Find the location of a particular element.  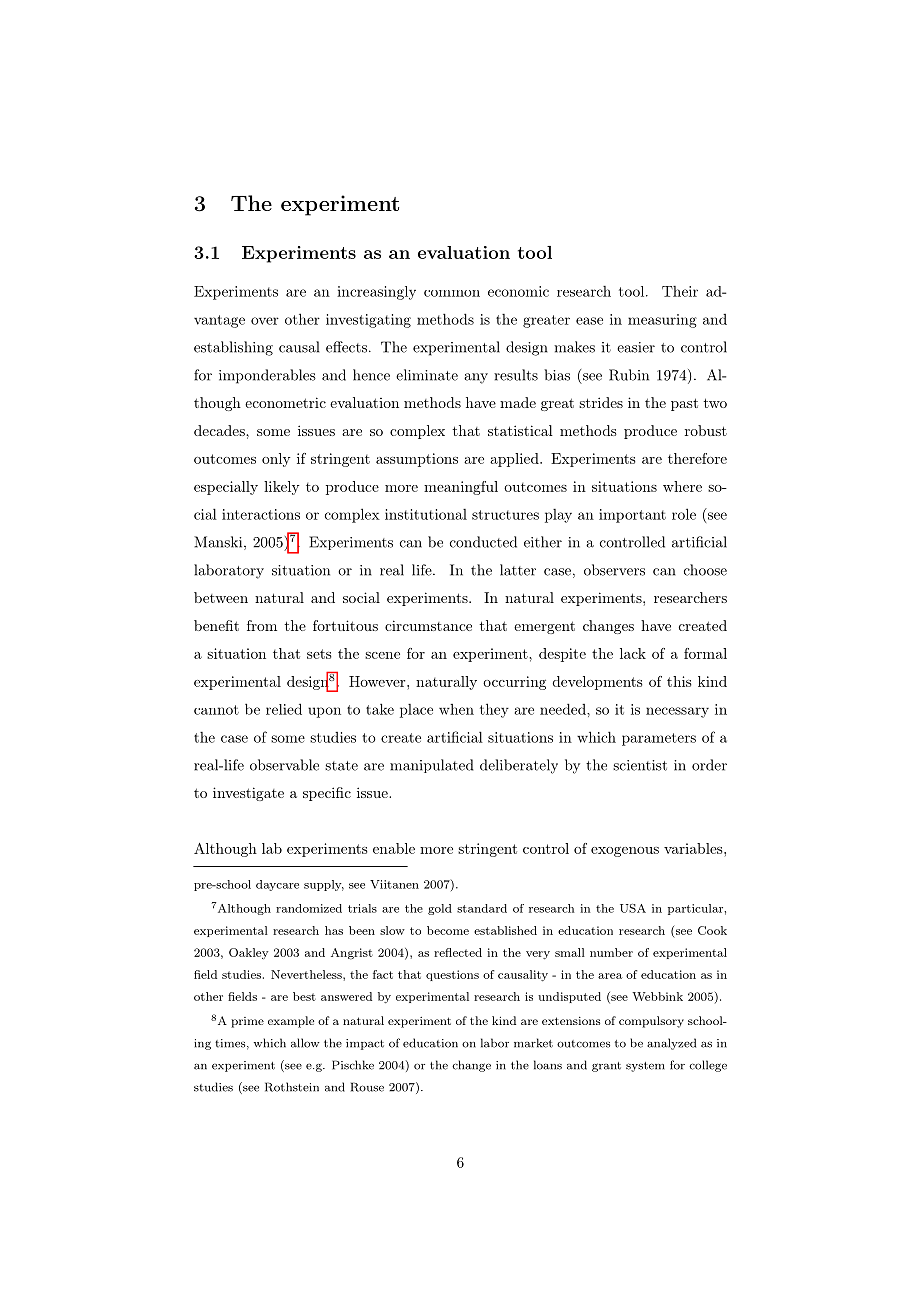

market is located at coordinates (533, 1043).
